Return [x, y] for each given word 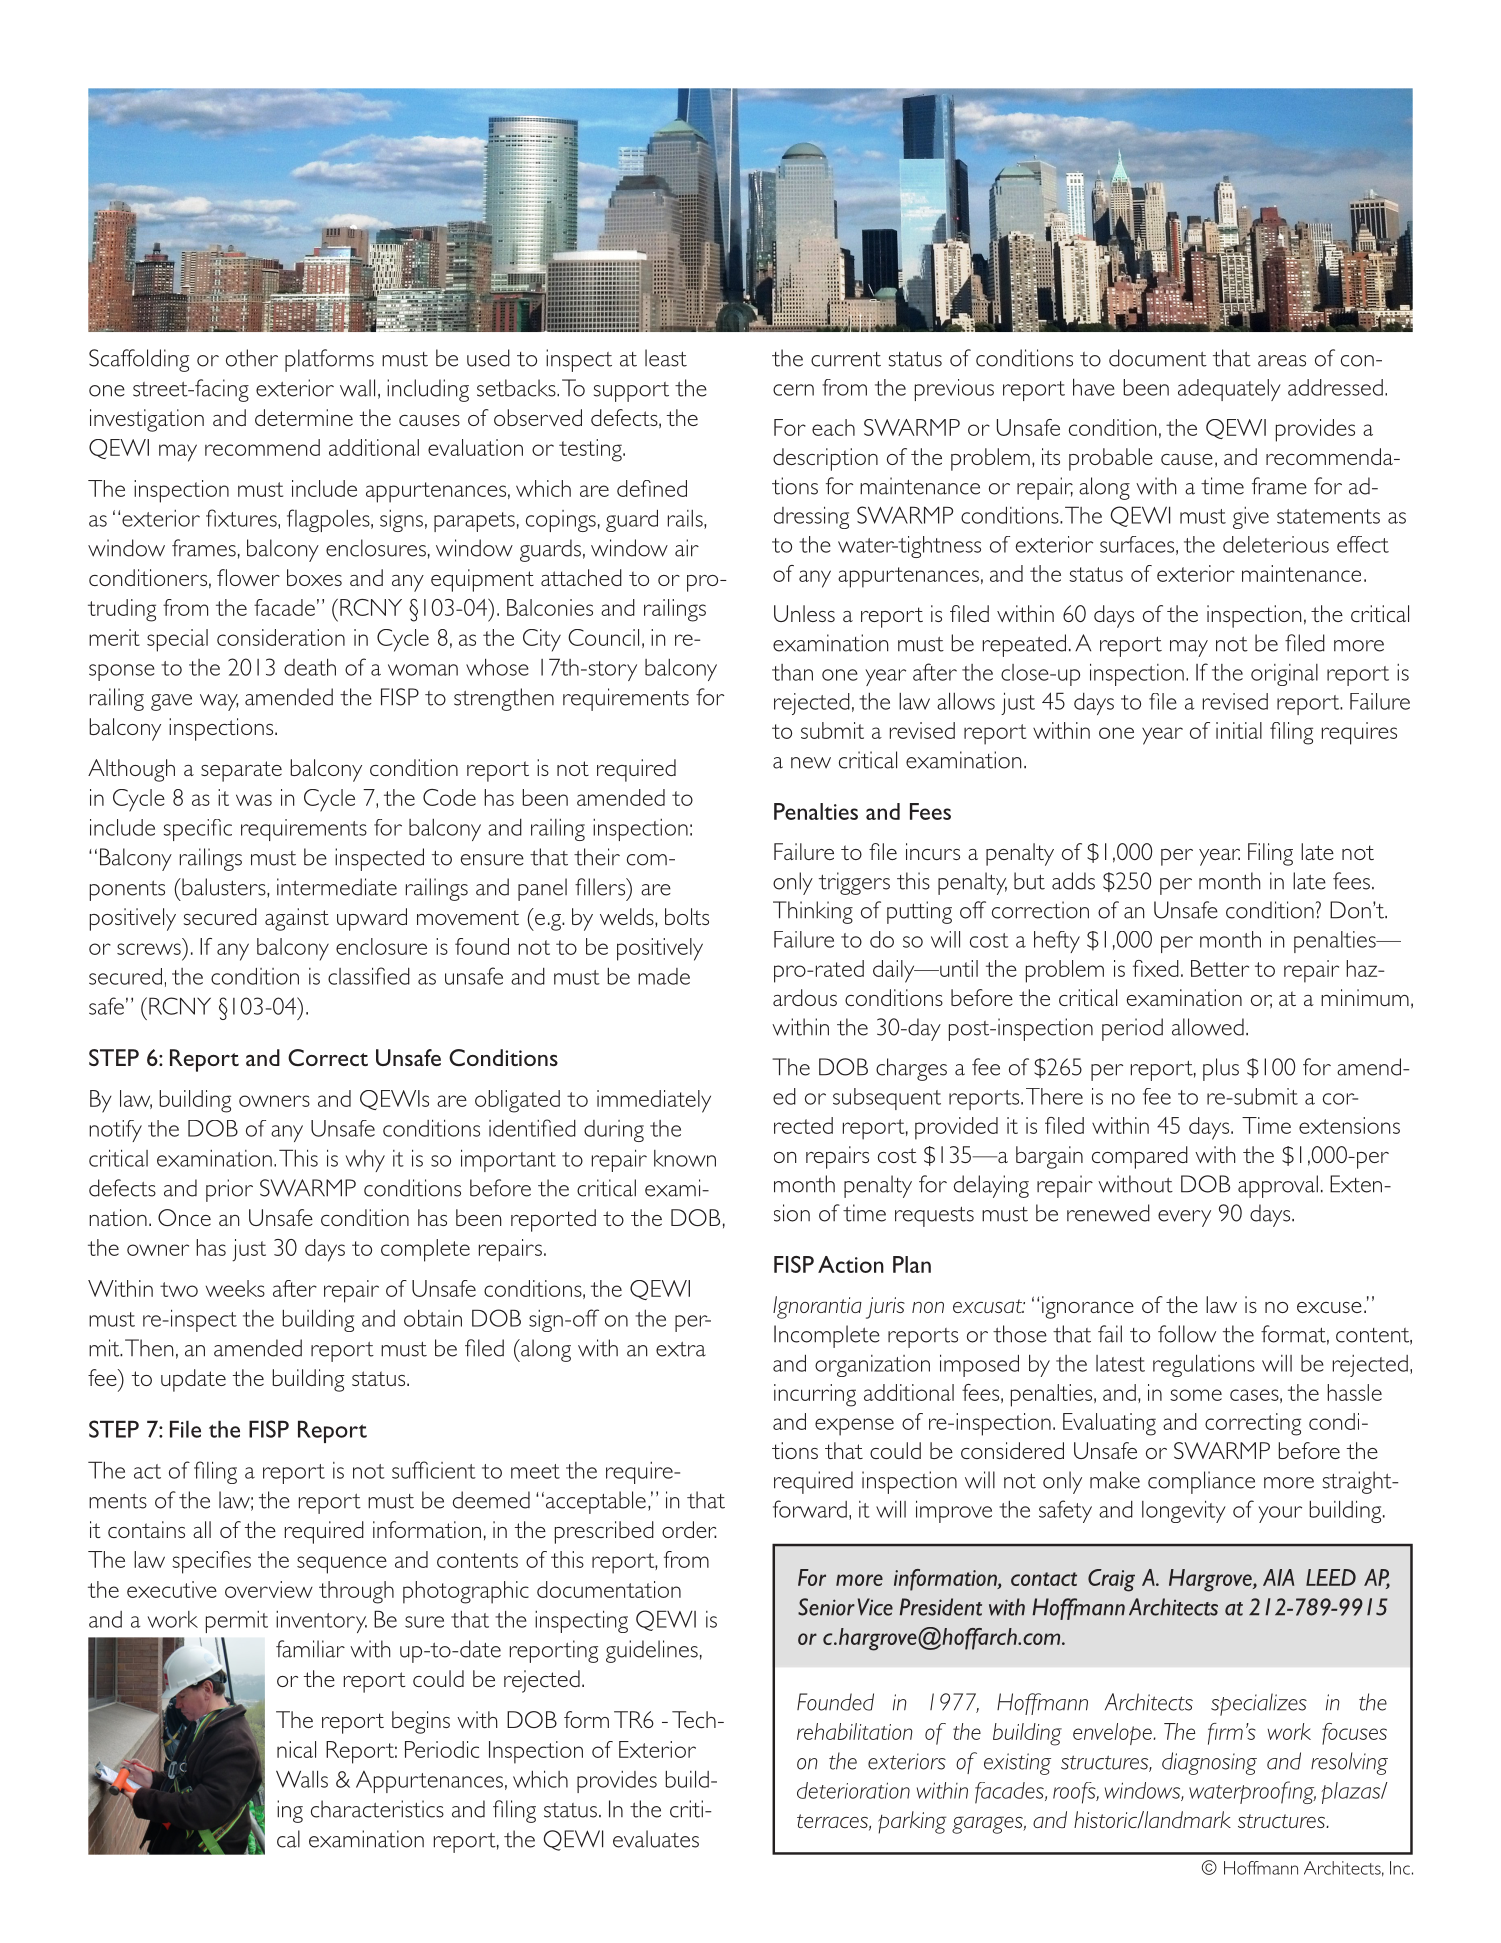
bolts [687, 916]
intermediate [337, 887]
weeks [235, 1288]
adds [1073, 881]
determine [304, 417]
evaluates [656, 1839]
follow [1187, 1334]
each [833, 427]
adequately [1229, 390]
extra [681, 1349]
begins [421, 1722]
